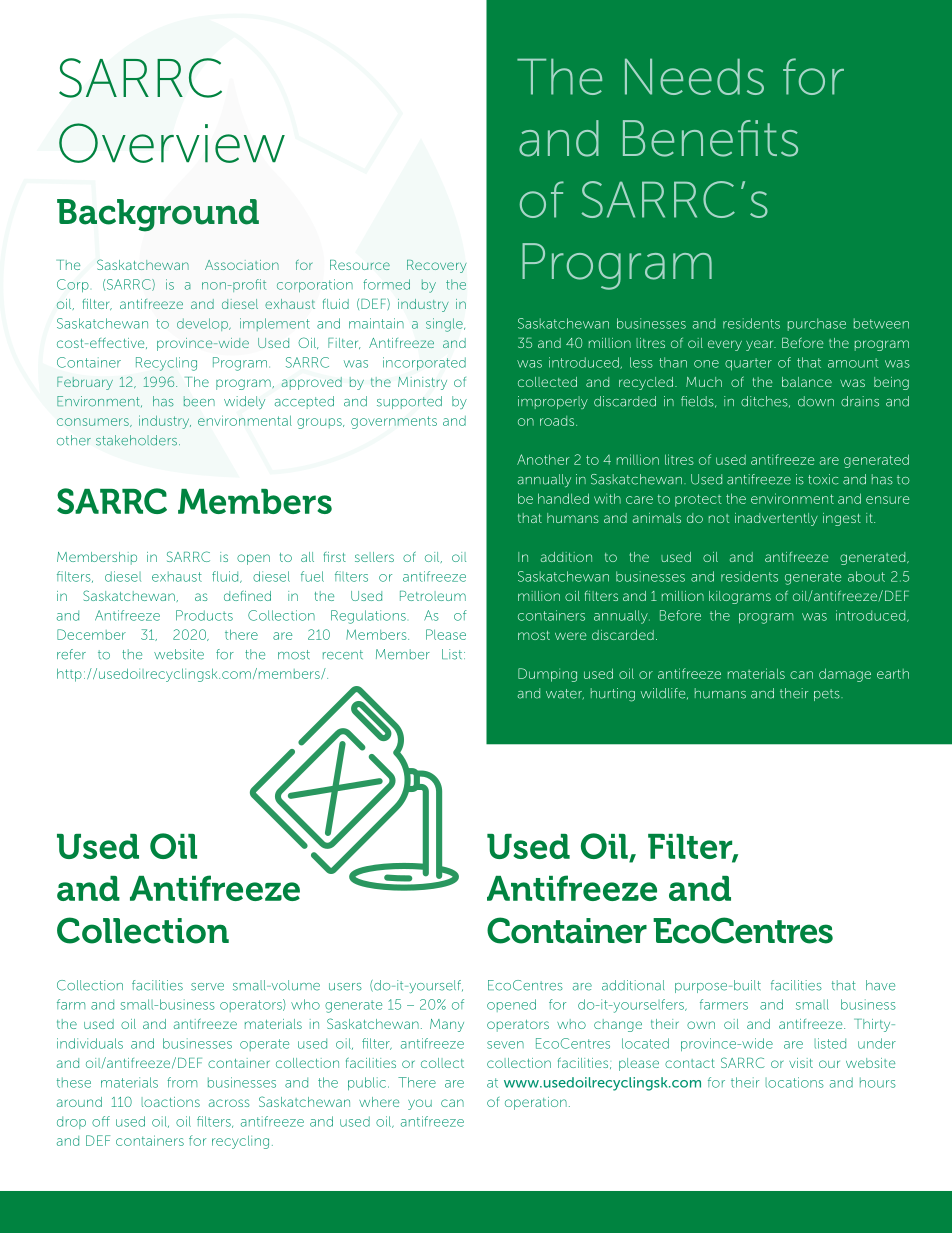 The height and width of the screenshot is (1233, 952). I want to click on Needs, so click(694, 76).
